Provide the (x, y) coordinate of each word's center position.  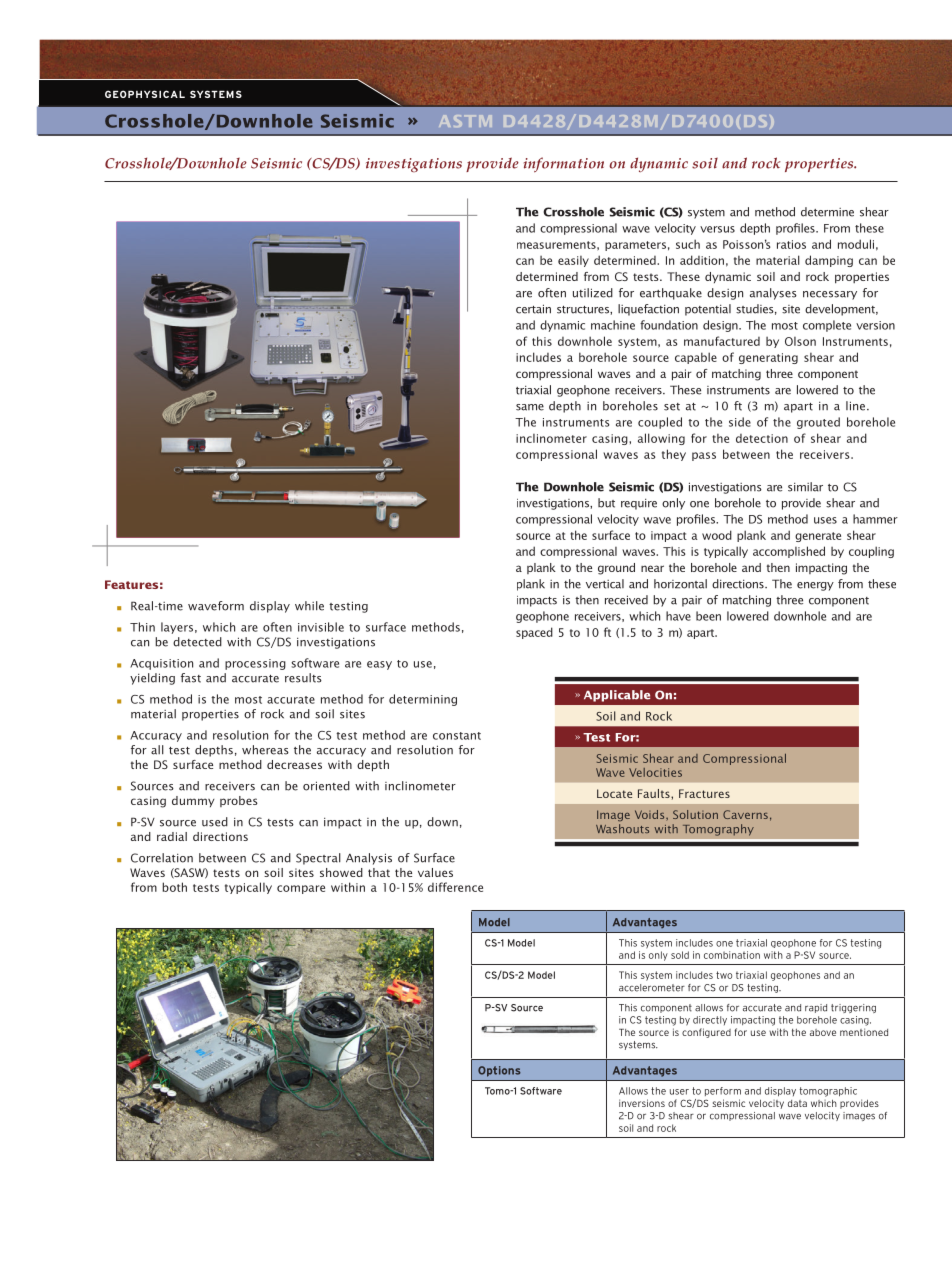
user (679, 1092)
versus (717, 229)
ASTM (465, 121)
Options (499, 1071)
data (797, 1103)
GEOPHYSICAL (145, 94)
